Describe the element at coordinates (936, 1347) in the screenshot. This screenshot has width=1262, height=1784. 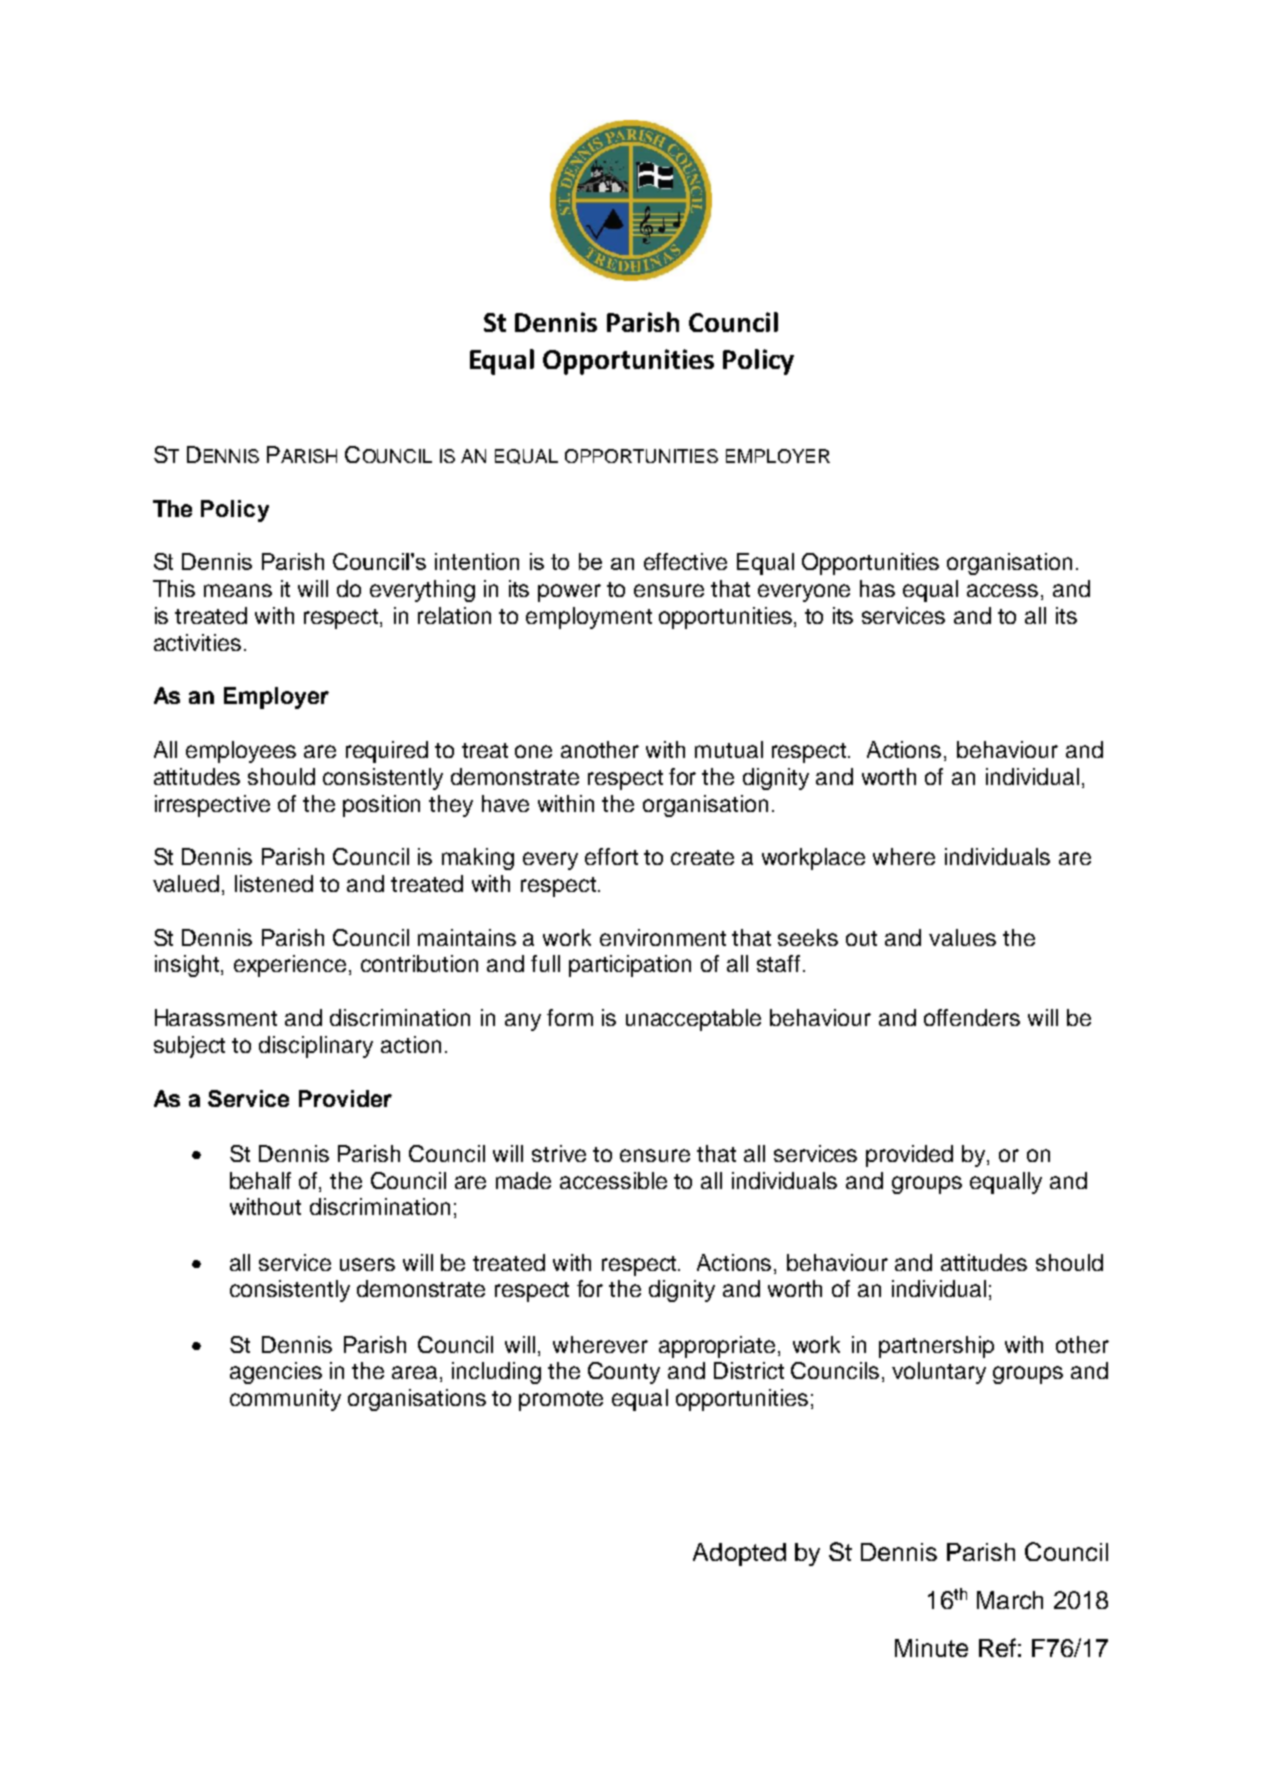
I see `partnership` at that location.
